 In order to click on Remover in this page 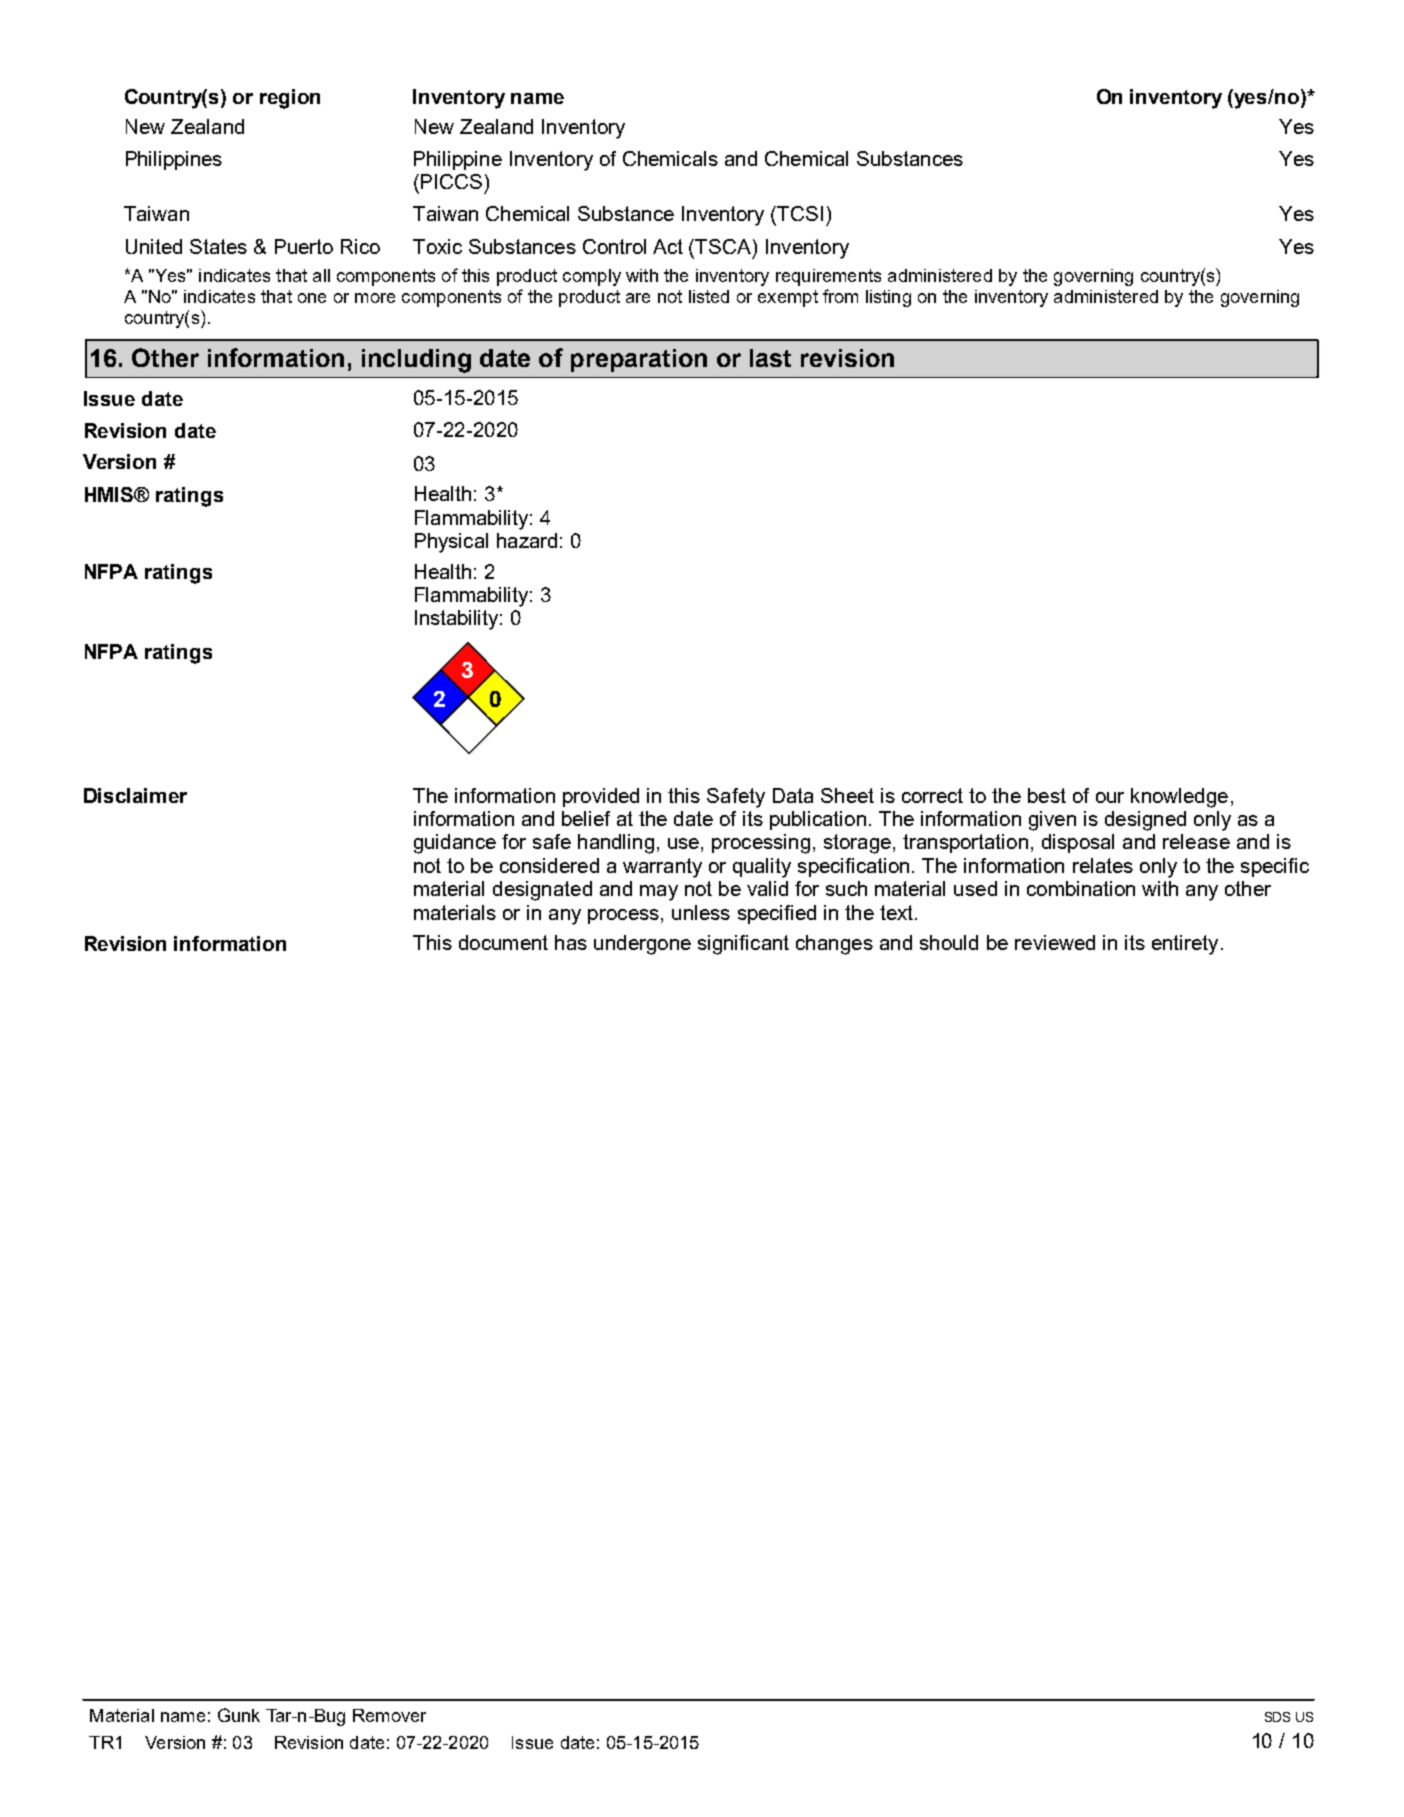, I will do `click(389, 1715)`.
